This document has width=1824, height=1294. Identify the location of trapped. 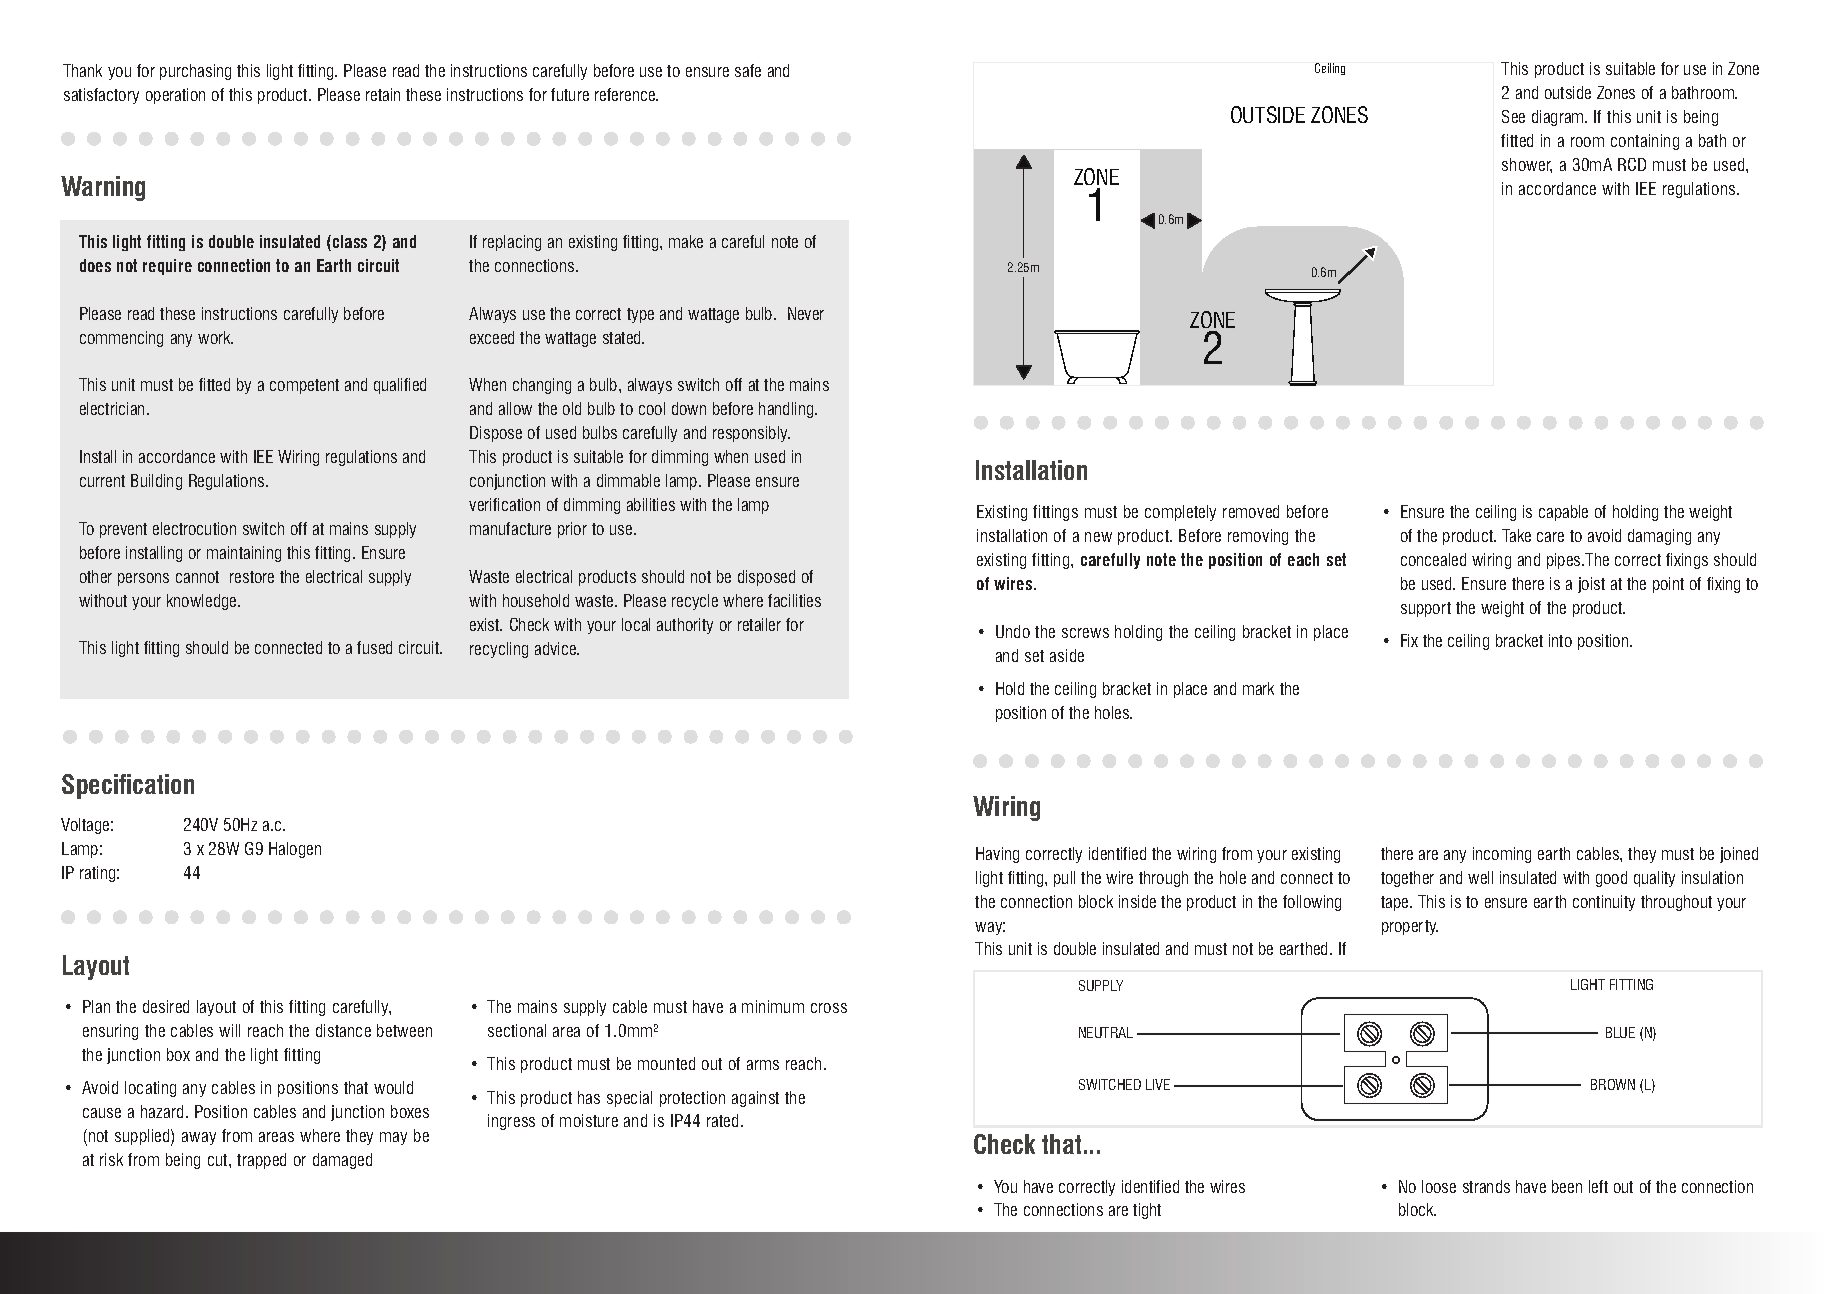
(261, 1161).
